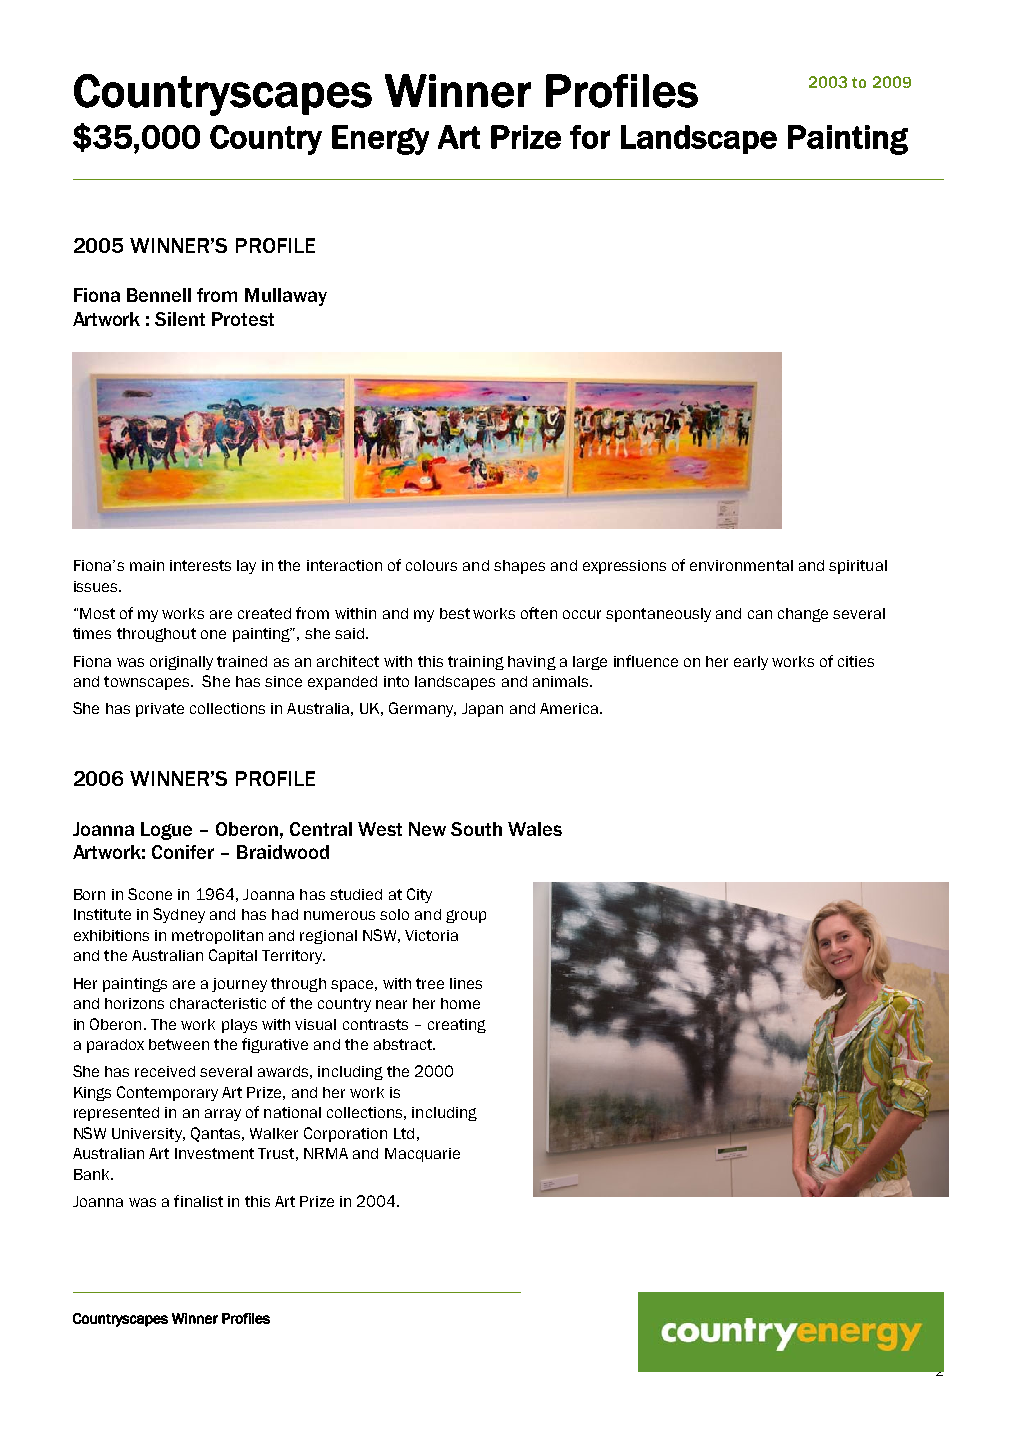 This screenshot has width=1016, height=1437. I want to click on Investment, so click(214, 1153).
